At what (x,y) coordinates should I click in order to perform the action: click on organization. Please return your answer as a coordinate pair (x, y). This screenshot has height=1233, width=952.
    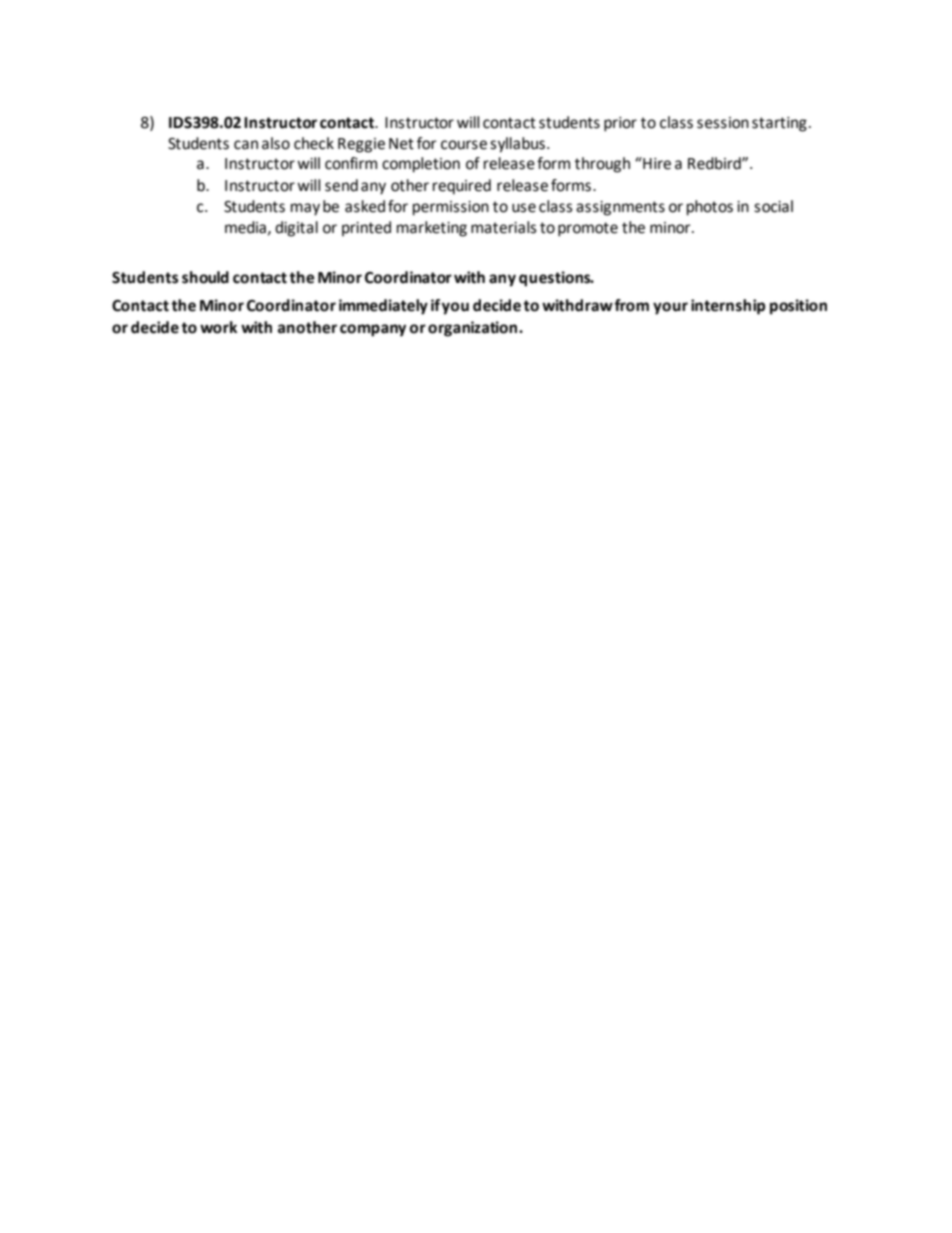
    Looking at the image, I should click on (474, 329).
